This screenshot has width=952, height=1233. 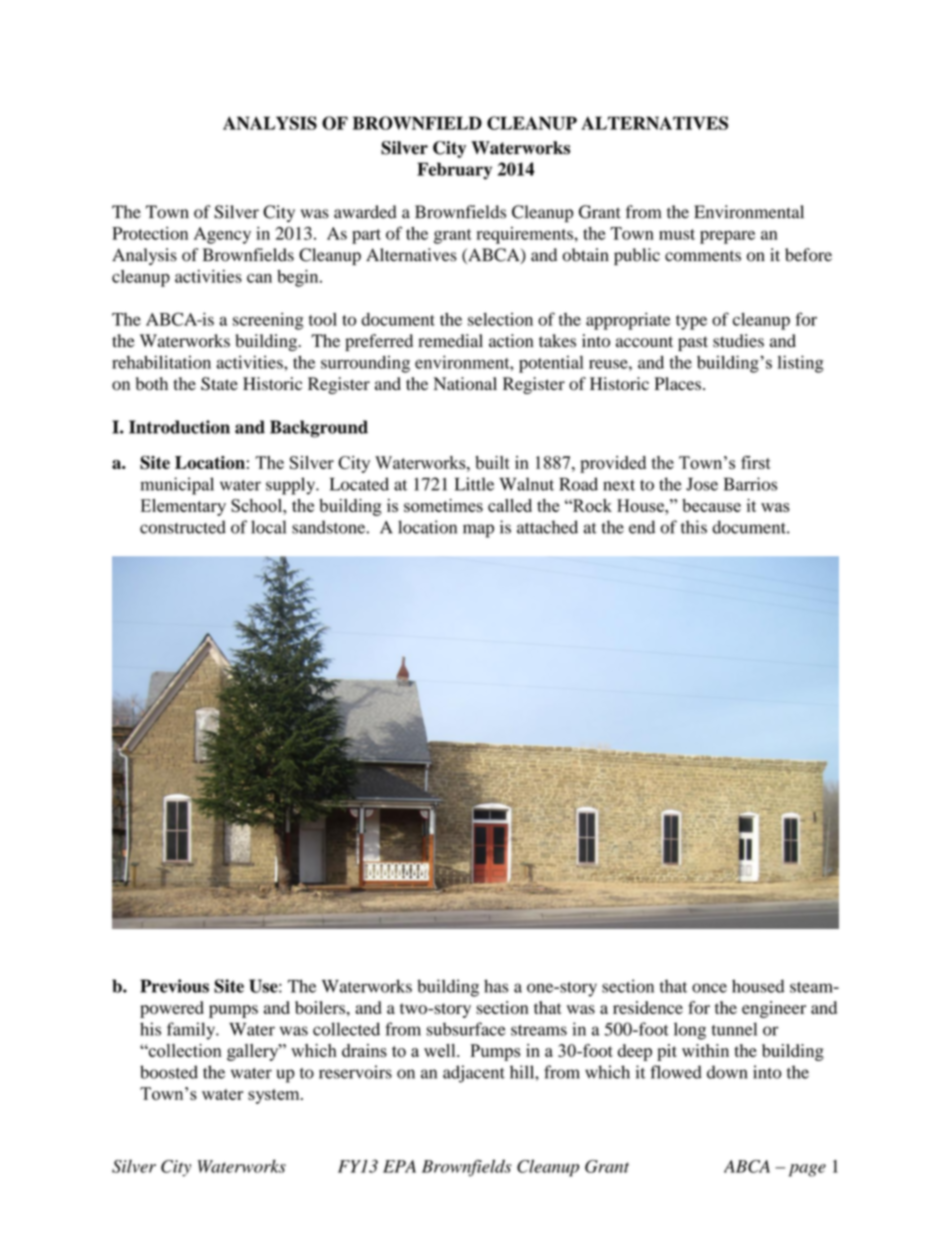 What do you see at coordinates (222, 235) in the screenshot?
I see `Agency` at bounding box center [222, 235].
